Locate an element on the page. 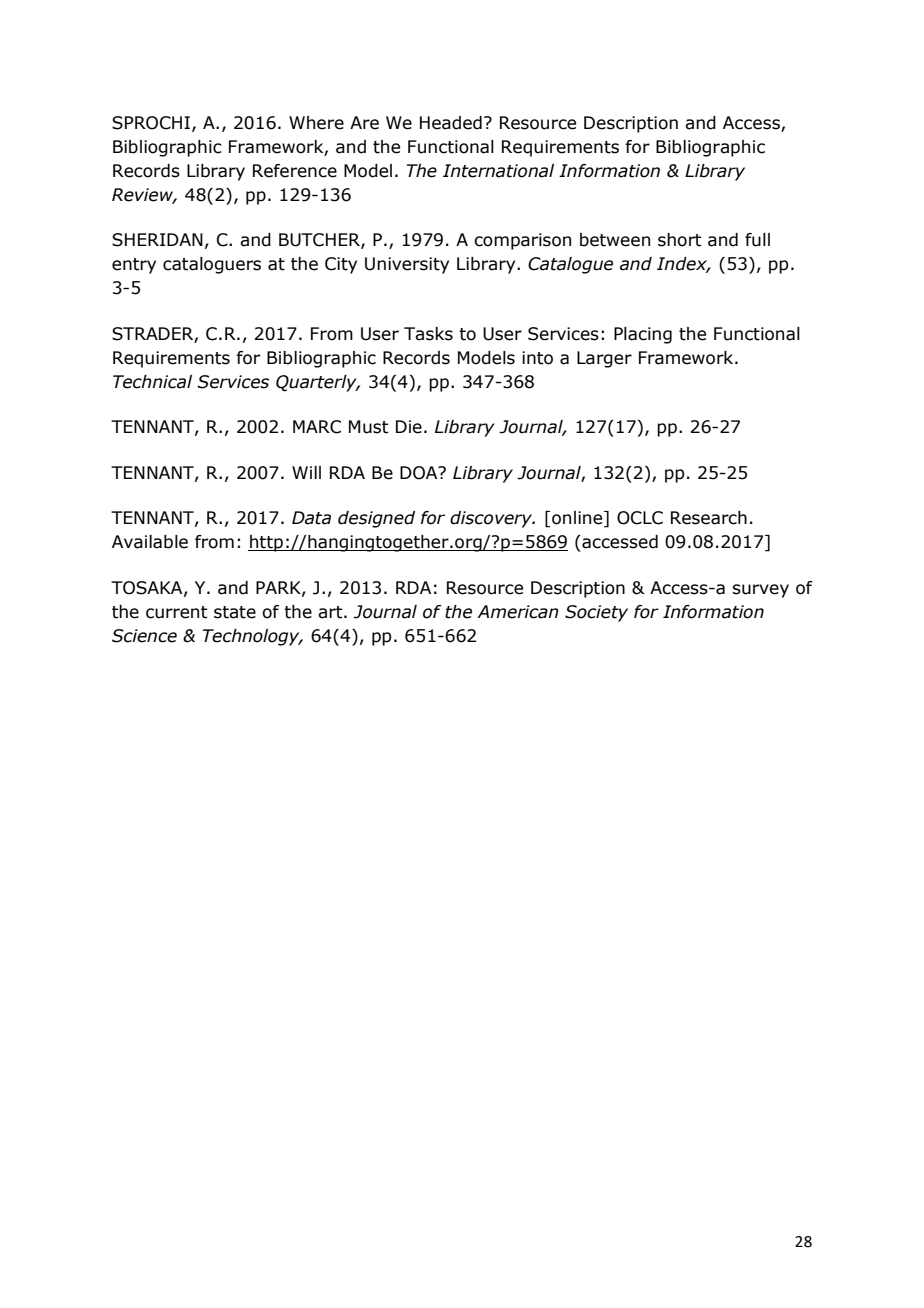  Research is located at coordinates (709, 518).
